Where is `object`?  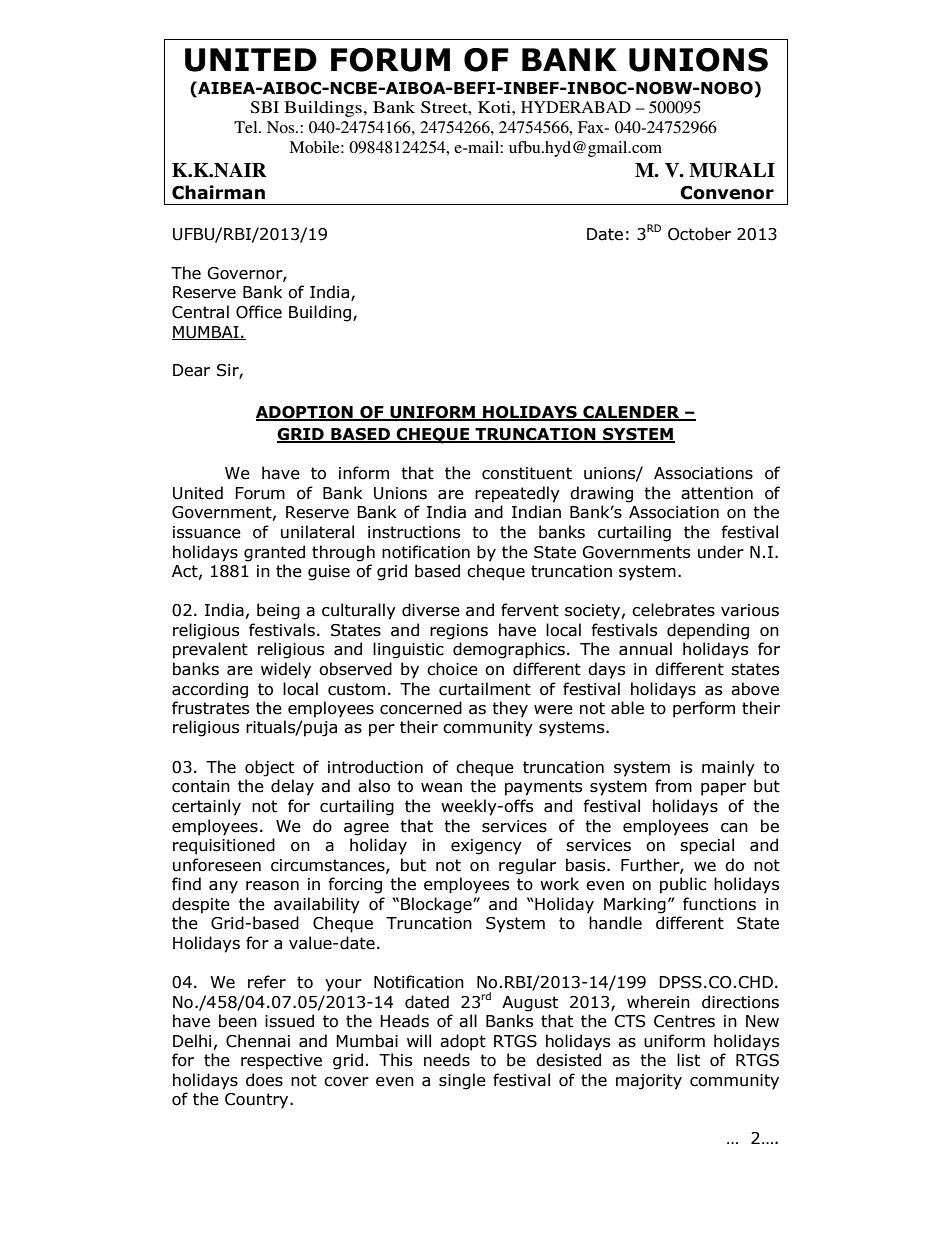 object is located at coordinates (269, 768).
